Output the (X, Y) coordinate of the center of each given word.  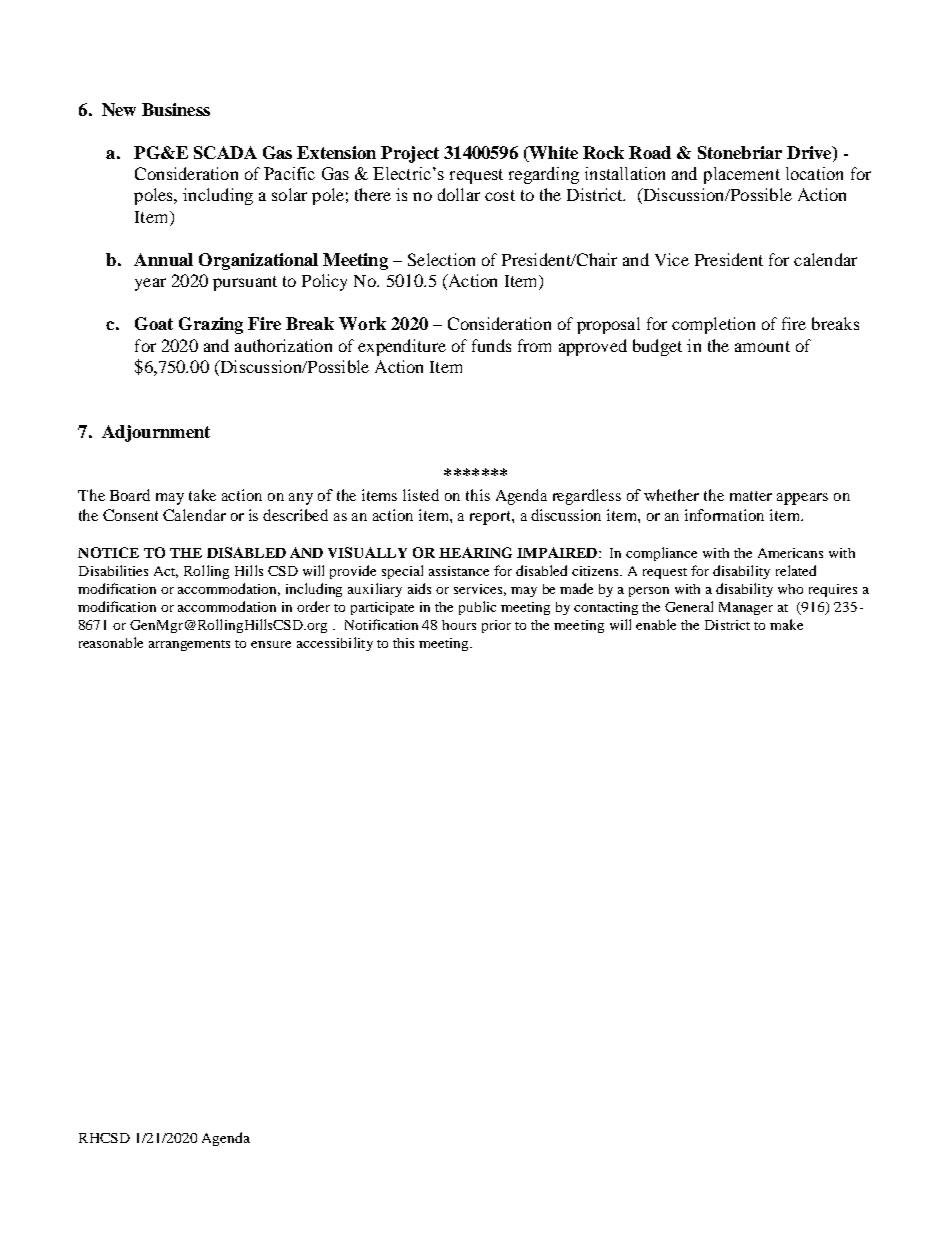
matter (751, 496)
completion (713, 325)
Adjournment (156, 433)
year (150, 284)
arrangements (189, 645)
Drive (810, 152)
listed (421, 495)
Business (176, 109)
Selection (441, 259)
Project (410, 154)
